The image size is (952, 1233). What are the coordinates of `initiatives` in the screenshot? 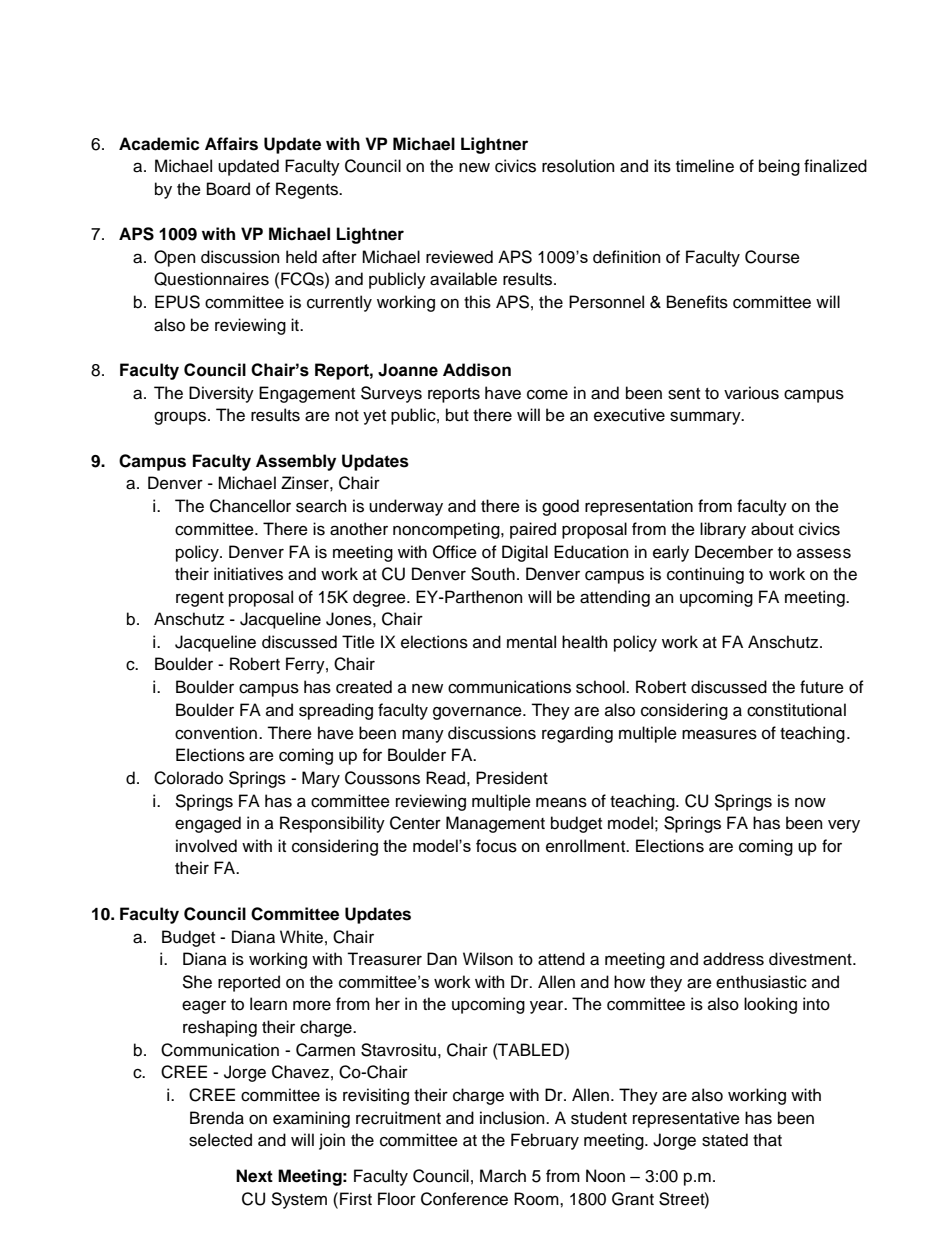 It's located at (248, 574).
